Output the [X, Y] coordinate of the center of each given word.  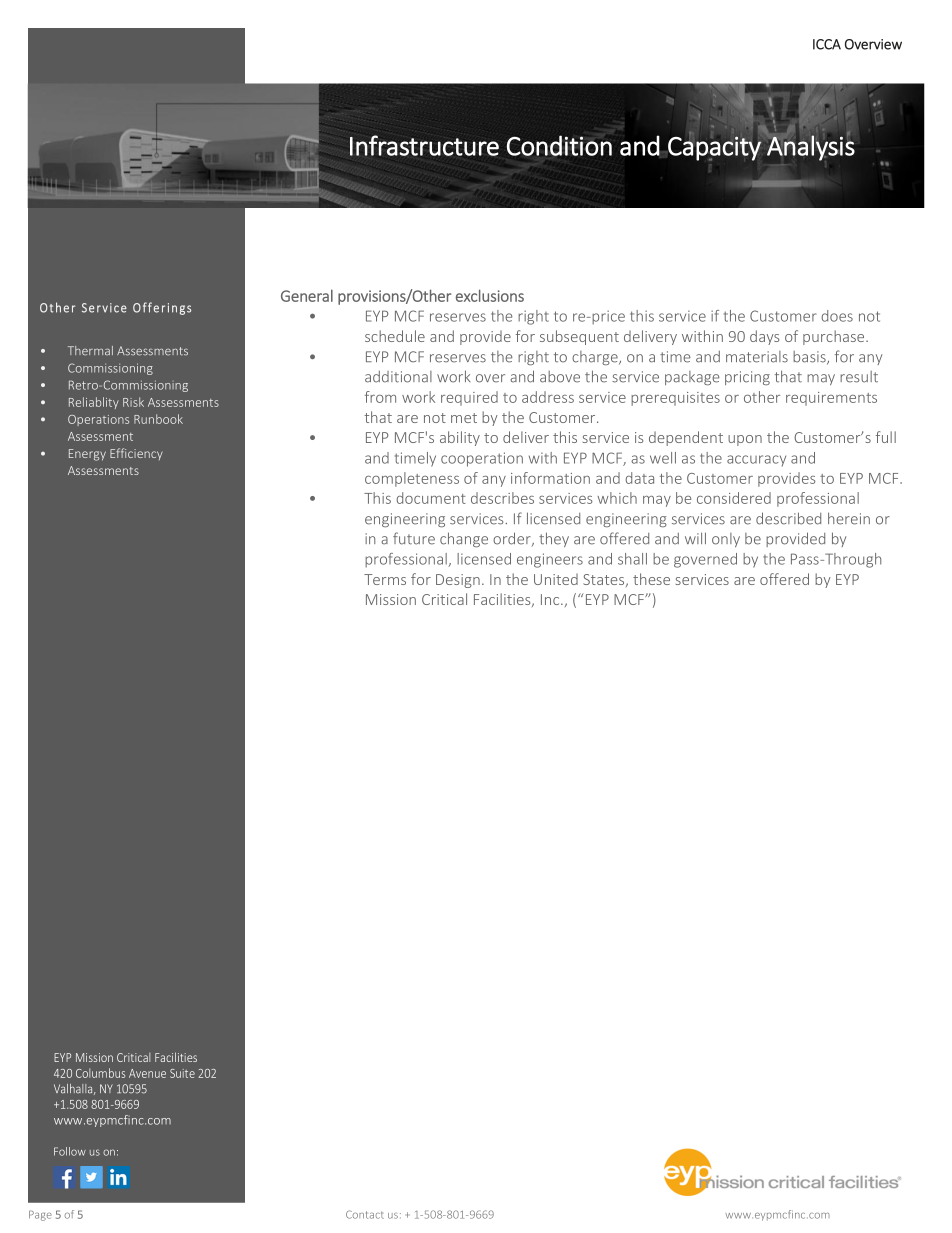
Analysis [810, 147]
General [307, 295]
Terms [385, 579]
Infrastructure [424, 145]
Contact [365, 1214]
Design [458, 581]
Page [40, 1215]
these [651, 579]
